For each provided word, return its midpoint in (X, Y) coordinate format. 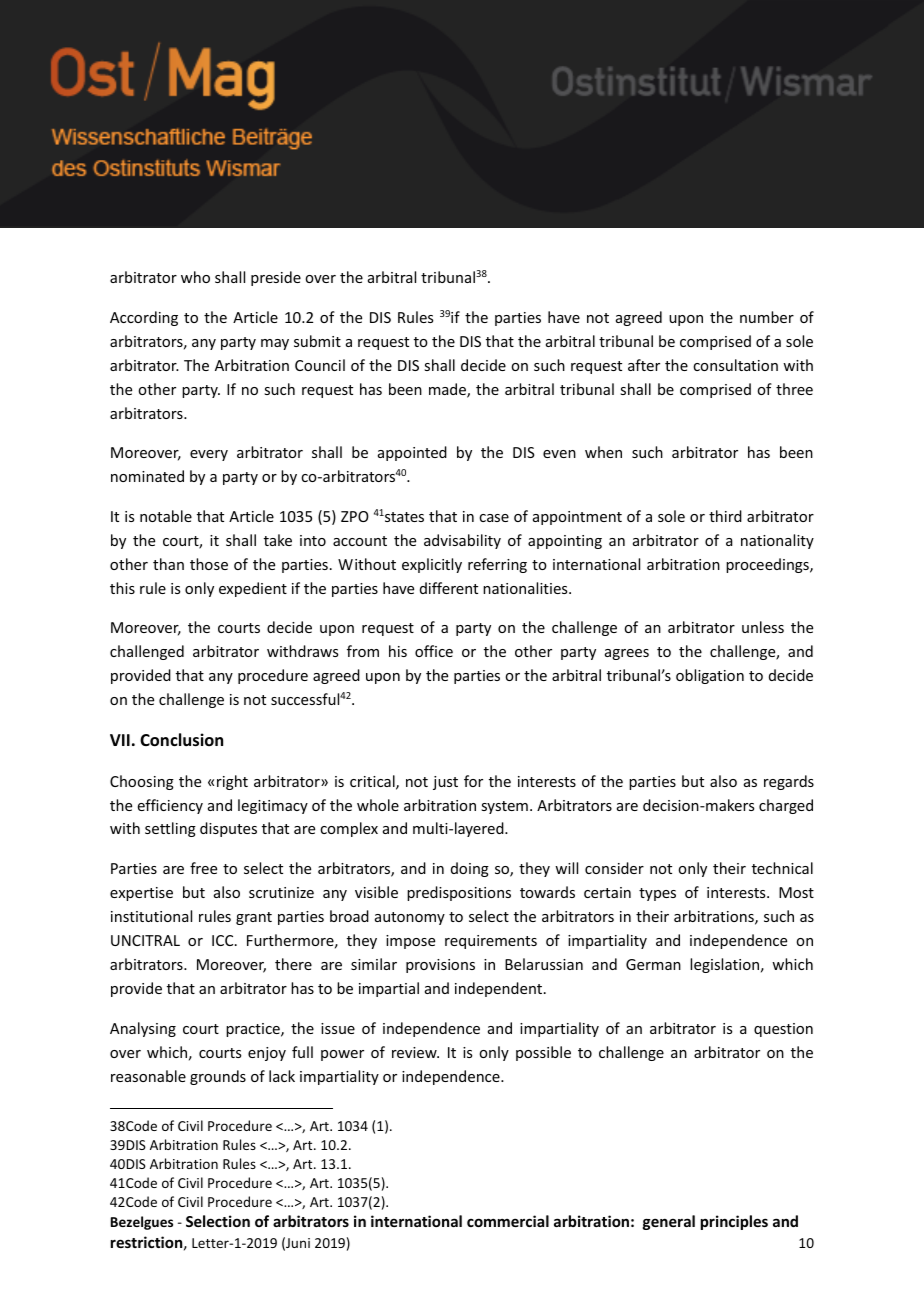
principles (734, 1222)
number (767, 317)
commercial (508, 1221)
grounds (218, 1077)
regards (789, 782)
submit (317, 341)
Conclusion (181, 740)
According (144, 318)
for (473, 781)
